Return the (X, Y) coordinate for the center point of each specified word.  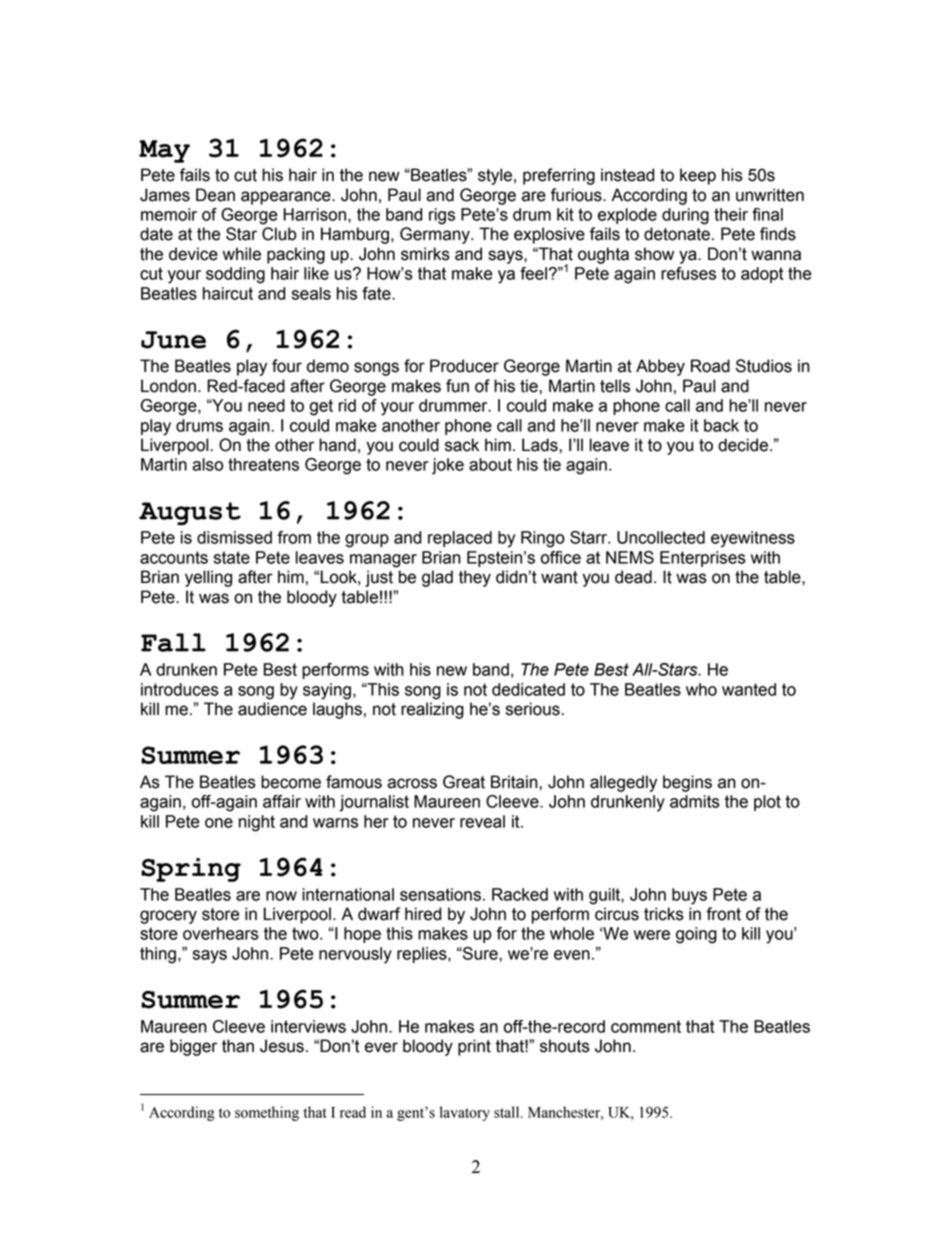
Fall (173, 642)
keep (698, 176)
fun (457, 386)
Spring (191, 870)
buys (689, 896)
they (475, 578)
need (266, 405)
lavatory (465, 1113)
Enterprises (703, 559)
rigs (442, 216)
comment (646, 1026)
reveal (482, 821)
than (238, 1046)
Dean (215, 195)
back (721, 425)
